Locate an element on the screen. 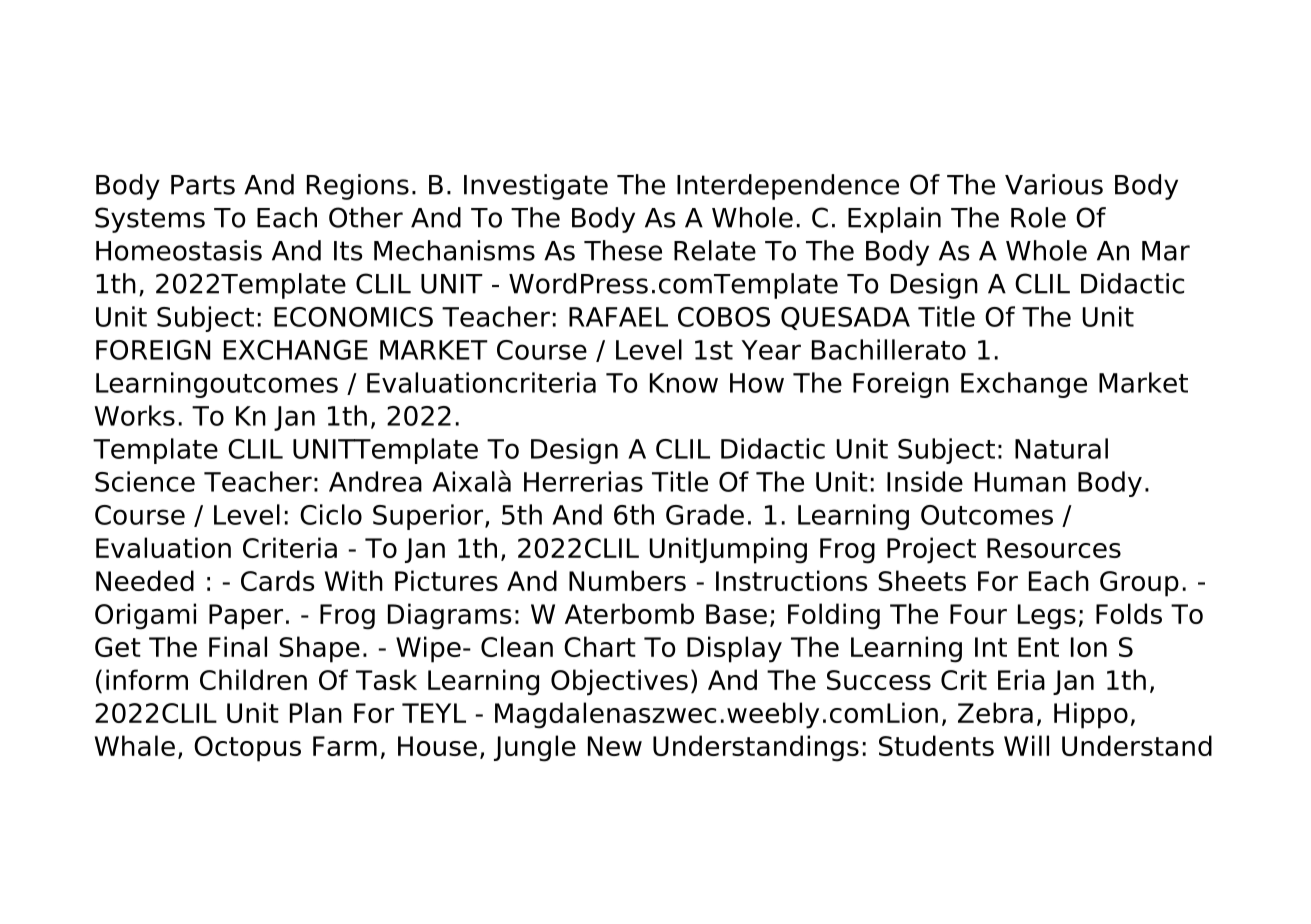 The height and width of the screenshot is (924, 1311). Works is located at coordinates (134, 415).
